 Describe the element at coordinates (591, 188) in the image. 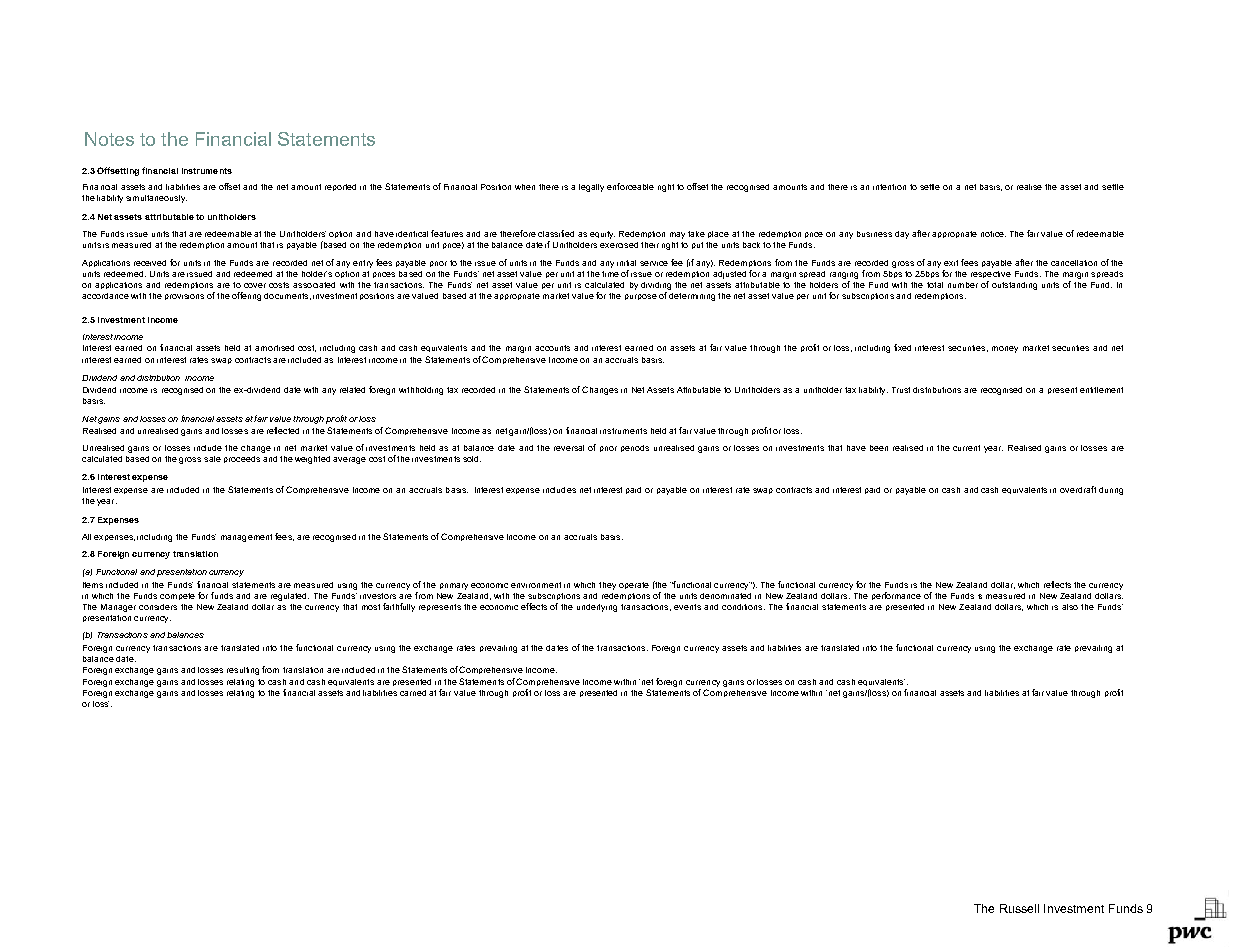

I see `legally` at that location.
